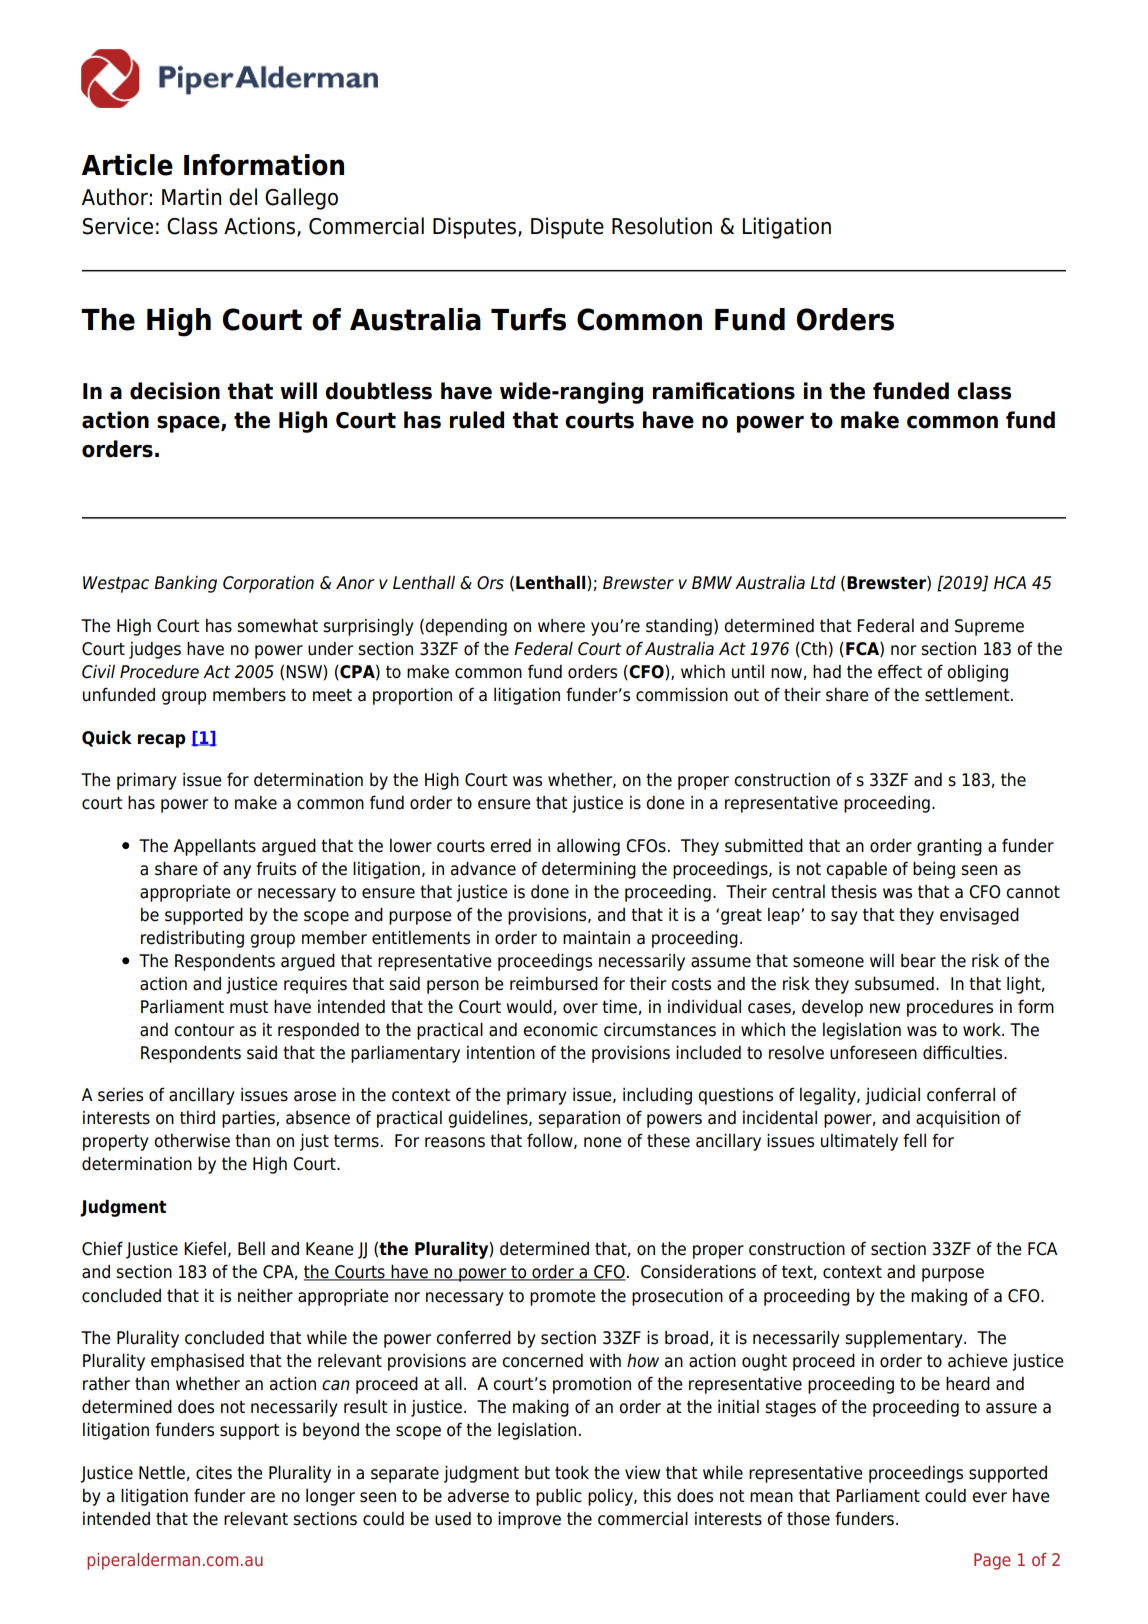 The image size is (1148, 1624). What do you see at coordinates (662, 226) in the document?
I see `Resolution` at bounding box center [662, 226].
